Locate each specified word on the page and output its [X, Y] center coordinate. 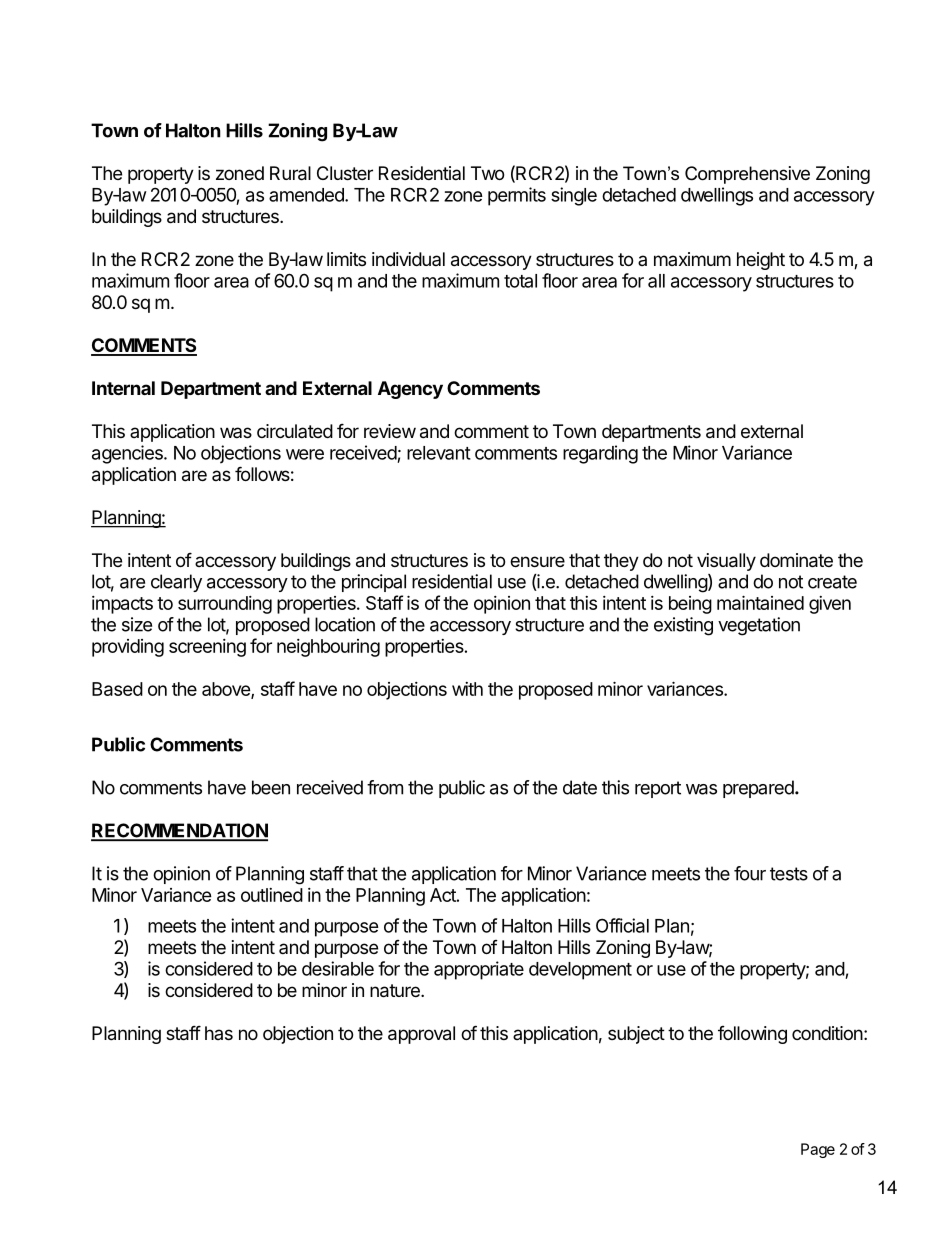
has [219, 1033]
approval [421, 1035]
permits [517, 196]
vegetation [759, 626]
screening [207, 648]
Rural [290, 173]
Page [818, 1150]
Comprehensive [747, 175]
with [467, 689]
